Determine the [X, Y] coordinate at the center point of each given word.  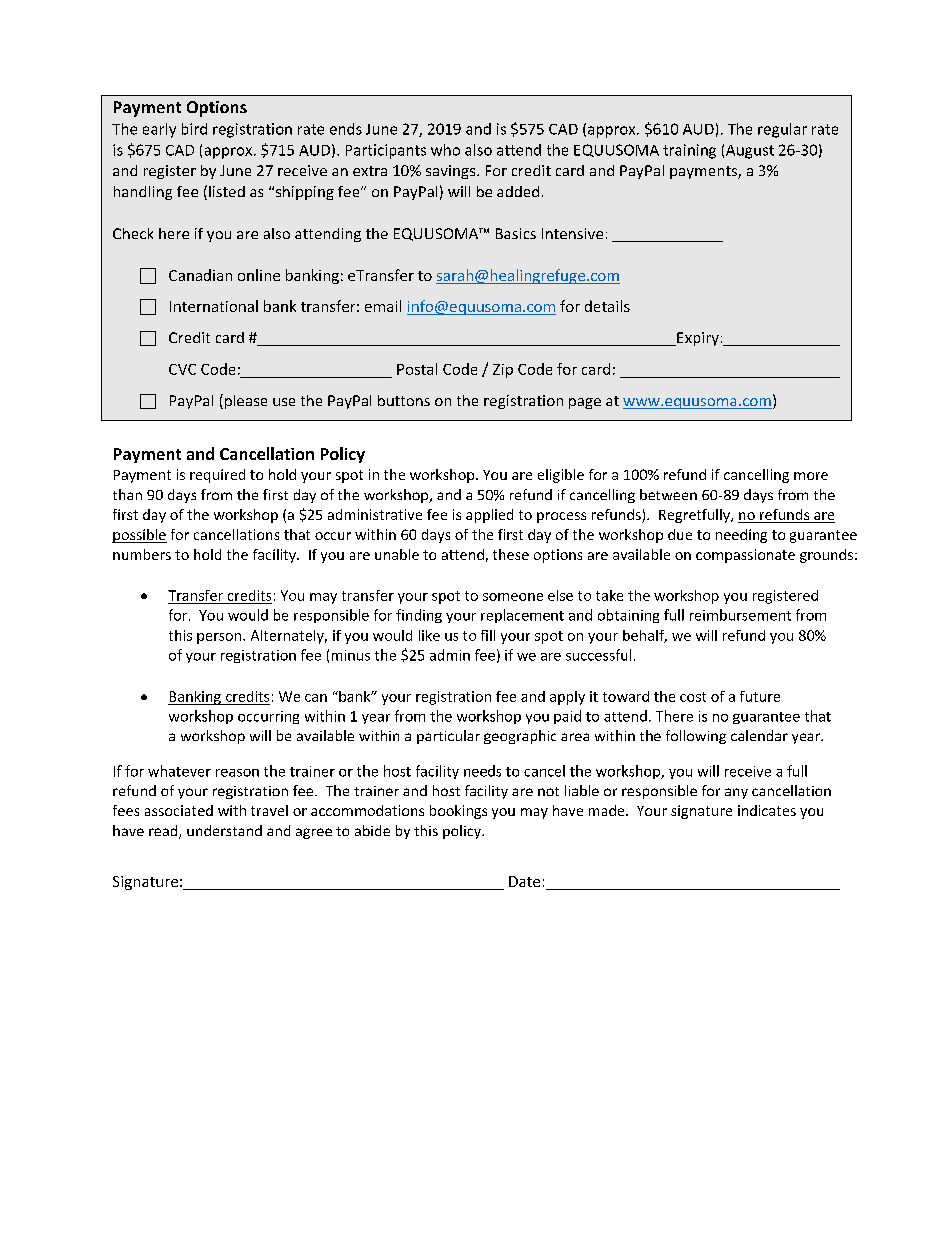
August [750, 152]
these [511, 554]
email [383, 306]
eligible [561, 476]
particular [448, 737]
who [445, 150]
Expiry [697, 339]
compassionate [745, 556]
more [811, 476]
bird [194, 129]
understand [224, 830]
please [244, 401]
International [214, 306]
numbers [142, 554]
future [760, 696]
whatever [179, 771]
